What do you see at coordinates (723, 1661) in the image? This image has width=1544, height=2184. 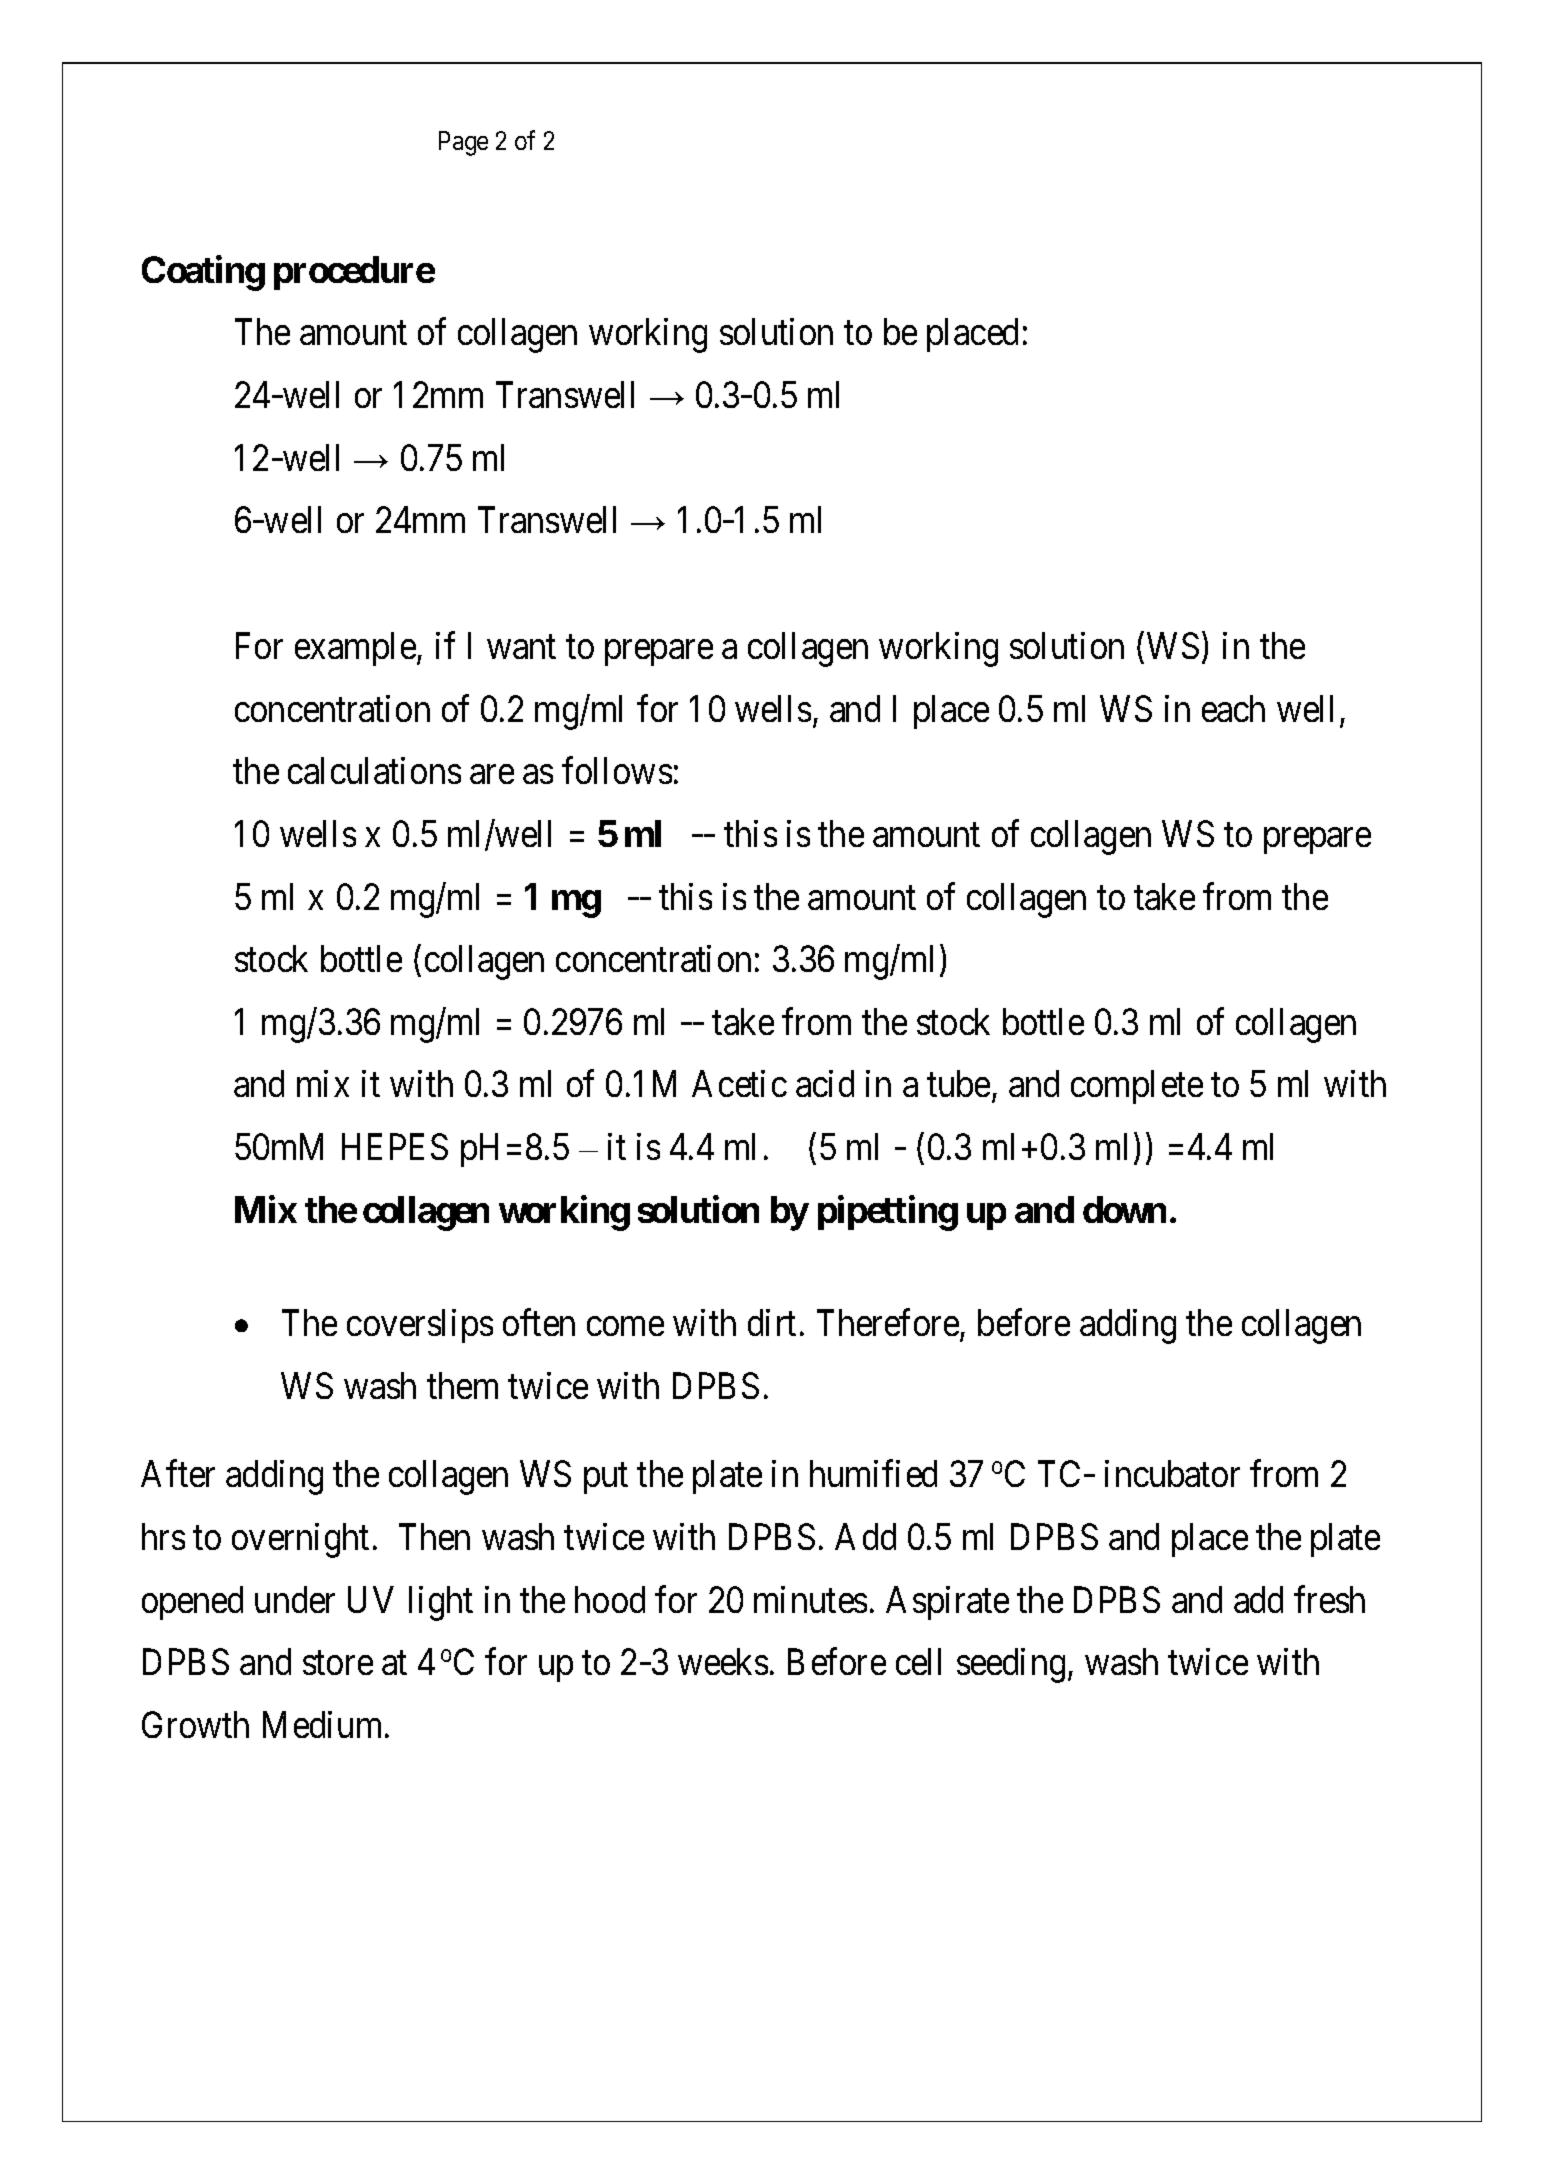 I see `weeks` at bounding box center [723, 1661].
